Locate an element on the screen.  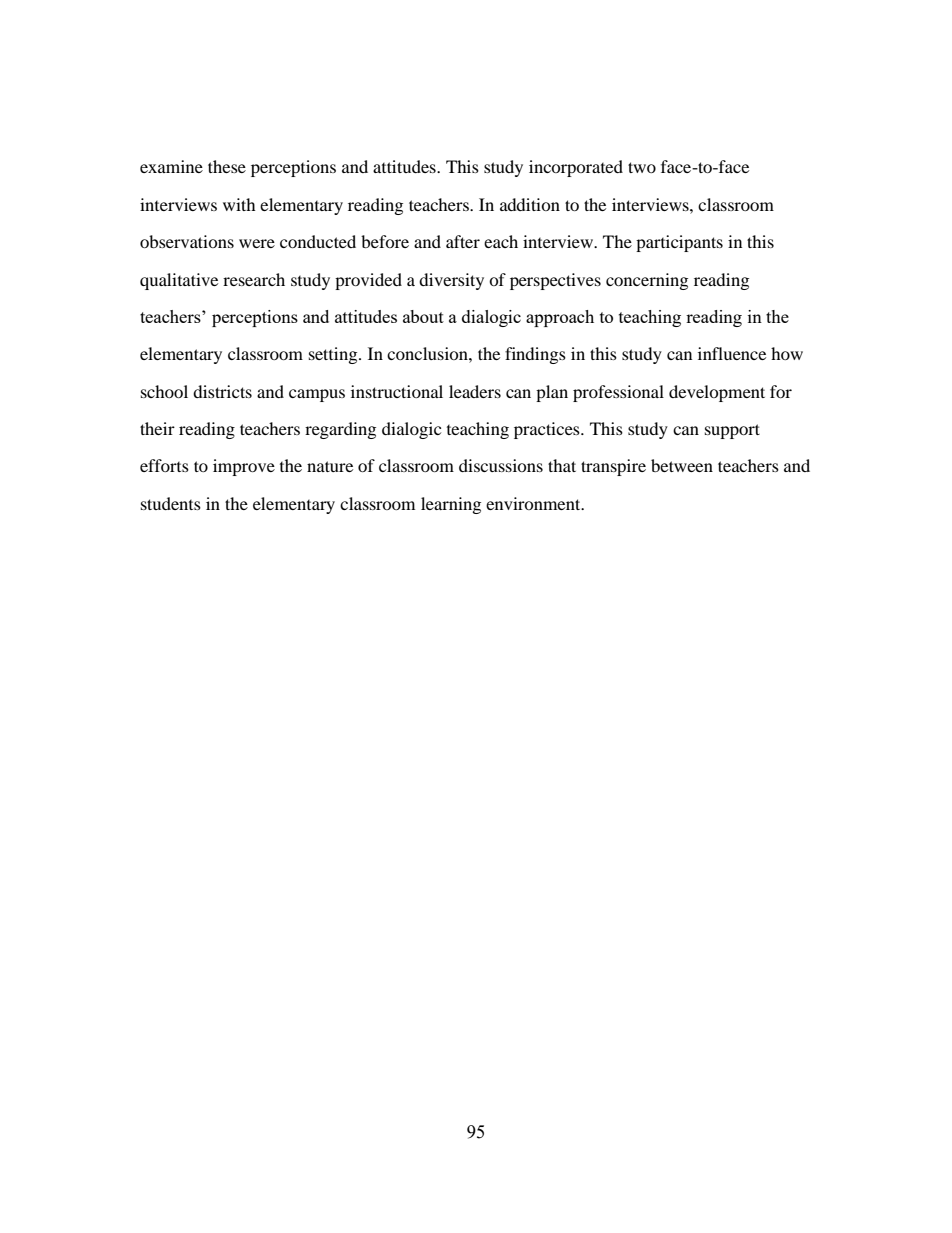
students is located at coordinates (171, 503).
